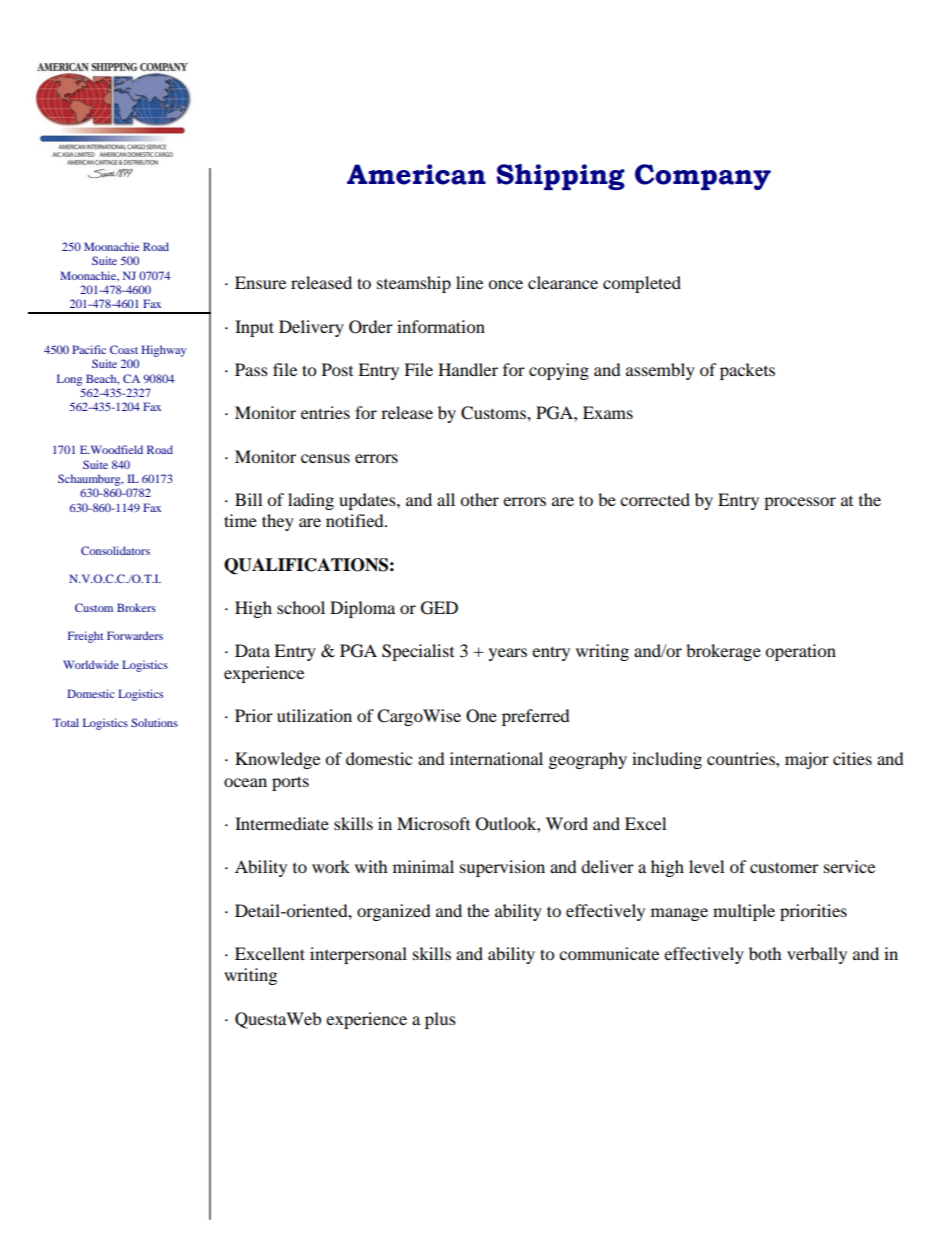 The width and height of the page is (952, 1233). What do you see at coordinates (260, 282) in the page?
I see `Ensure` at bounding box center [260, 282].
